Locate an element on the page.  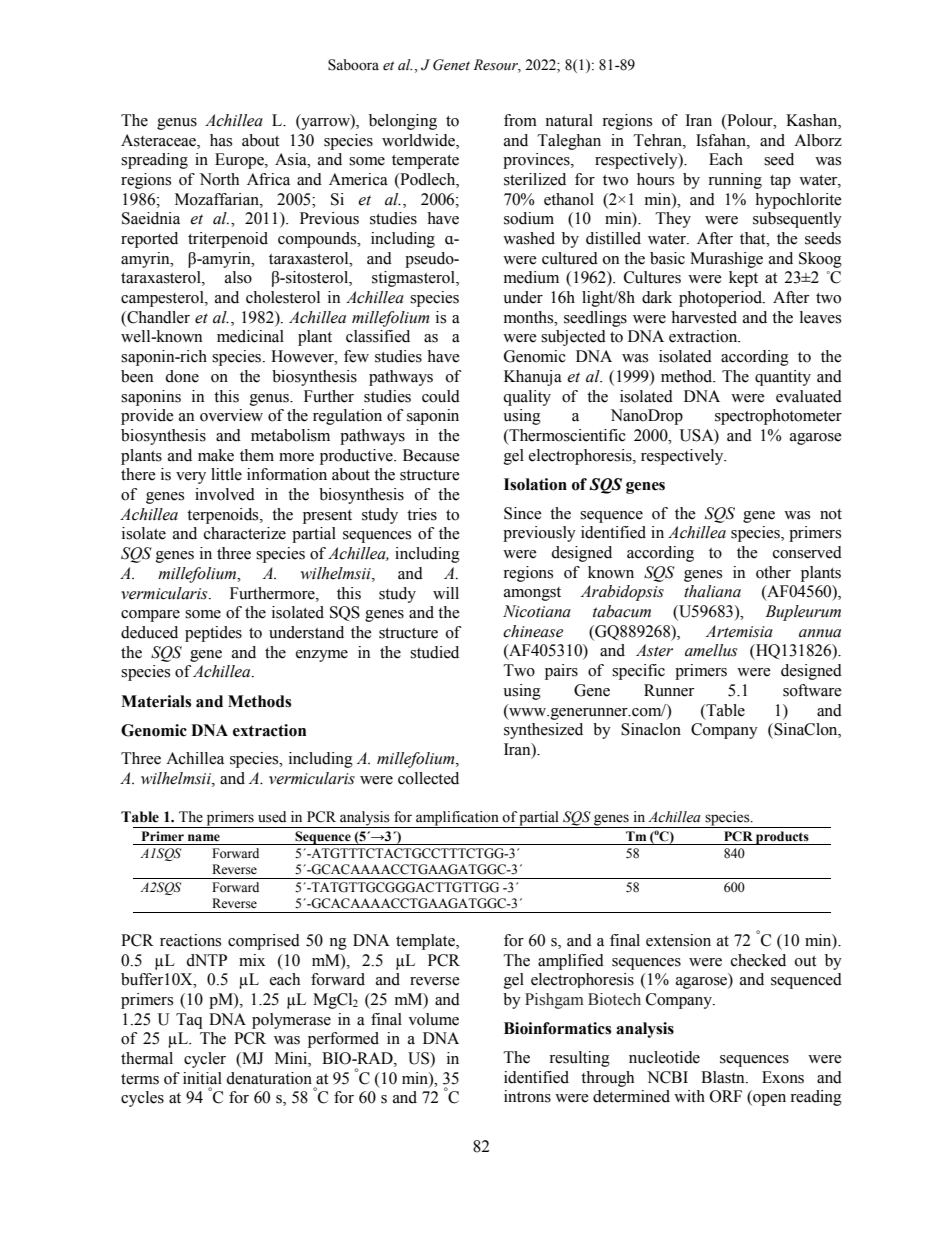
peptides is located at coordinates (213, 634).
